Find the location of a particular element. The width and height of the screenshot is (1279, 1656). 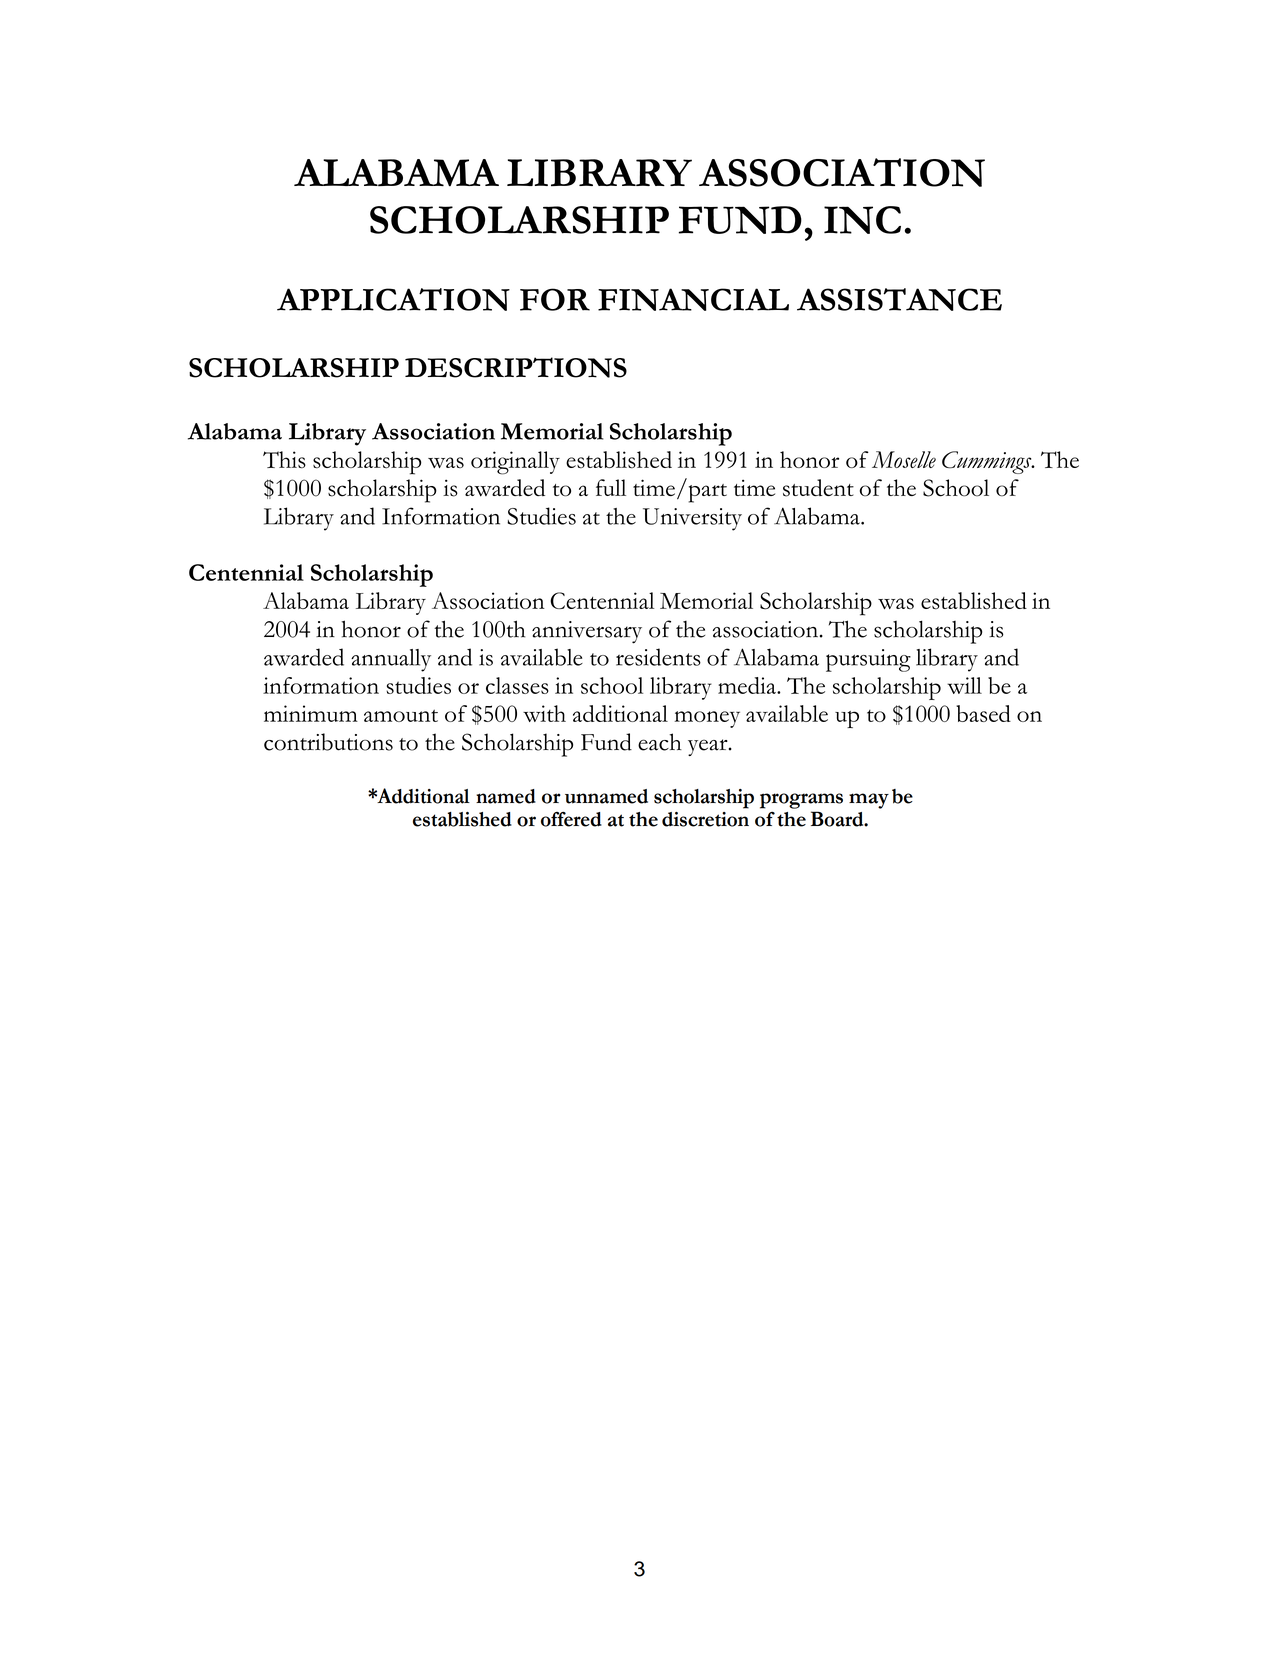

INC is located at coordinates (862, 220).
